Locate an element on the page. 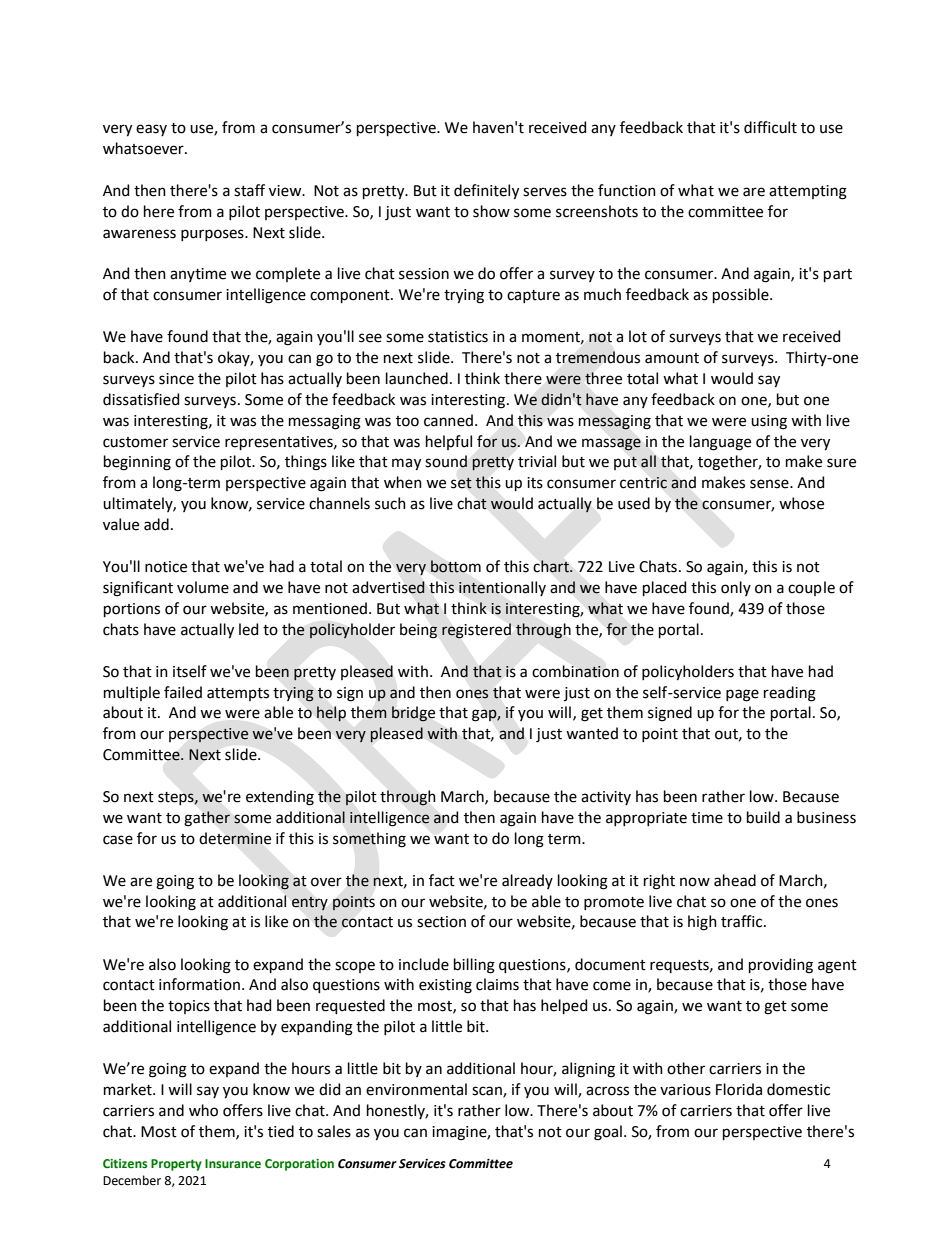 This document has height=1233, width=952. since is located at coordinates (176, 379).
